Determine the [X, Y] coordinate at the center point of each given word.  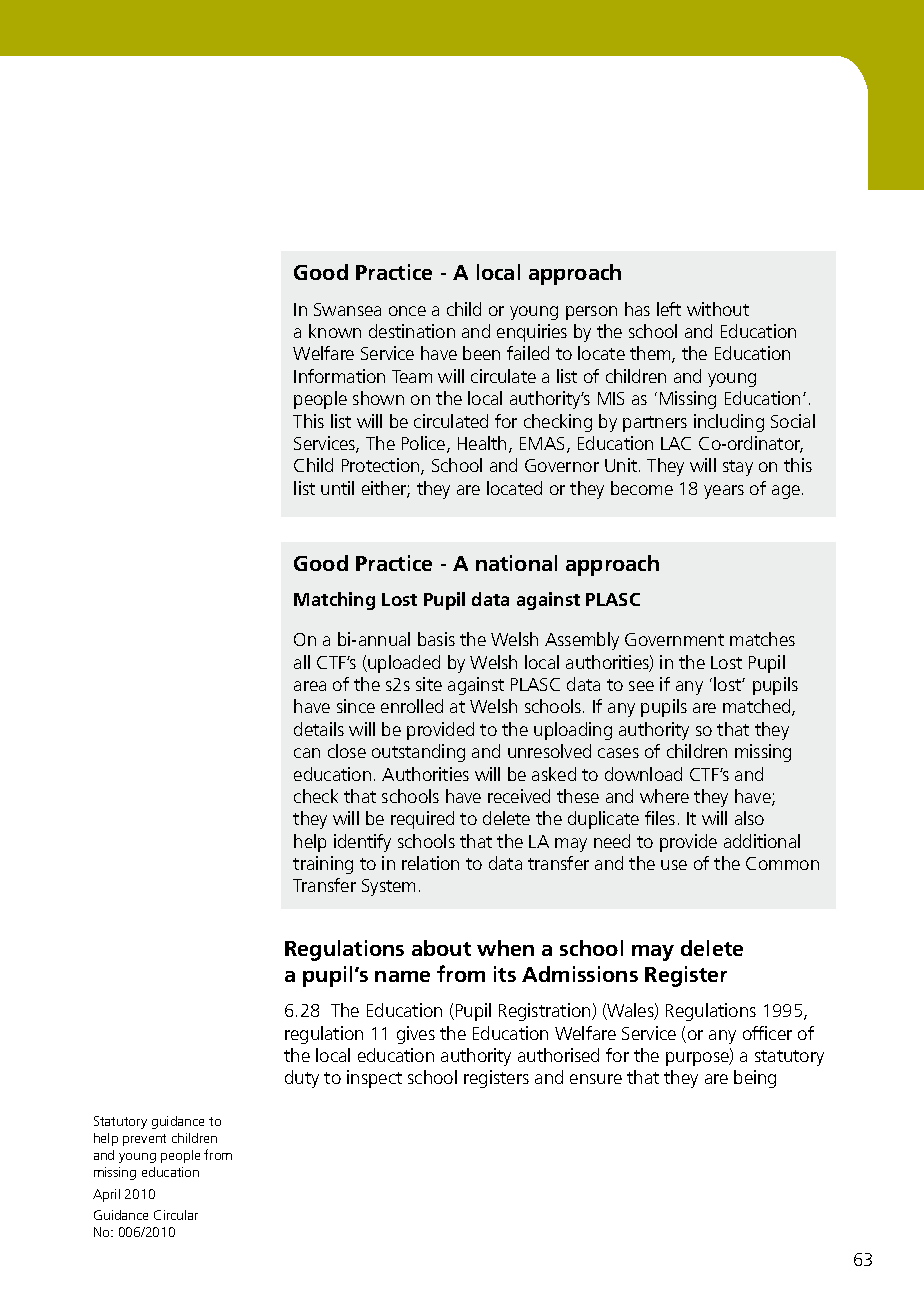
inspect [374, 1079]
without [718, 309]
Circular [176, 1215]
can [307, 753]
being [755, 1079]
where [664, 796]
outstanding [418, 753]
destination [412, 331]
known [335, 331]
